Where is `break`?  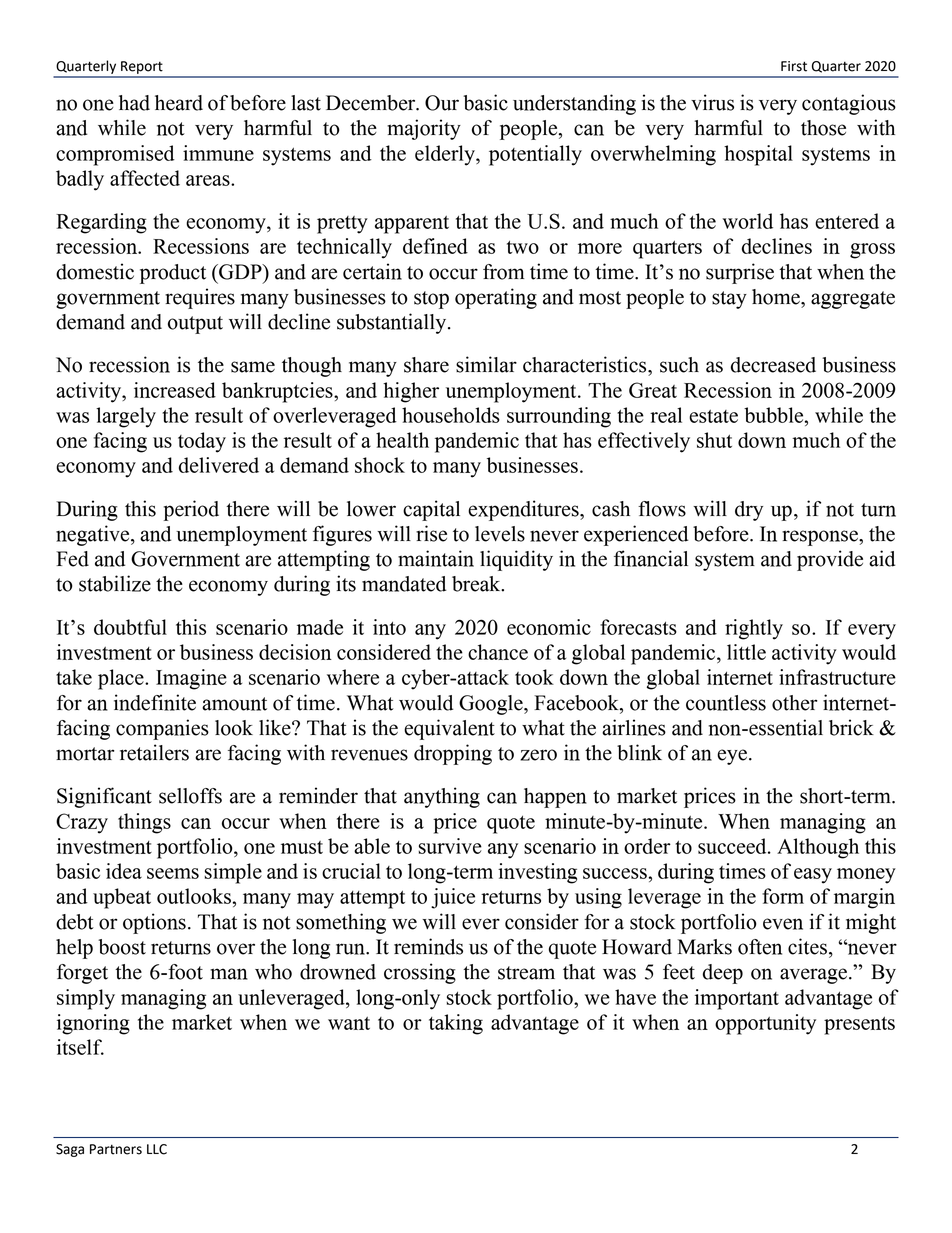
break is located at coordinates (477, 584).
